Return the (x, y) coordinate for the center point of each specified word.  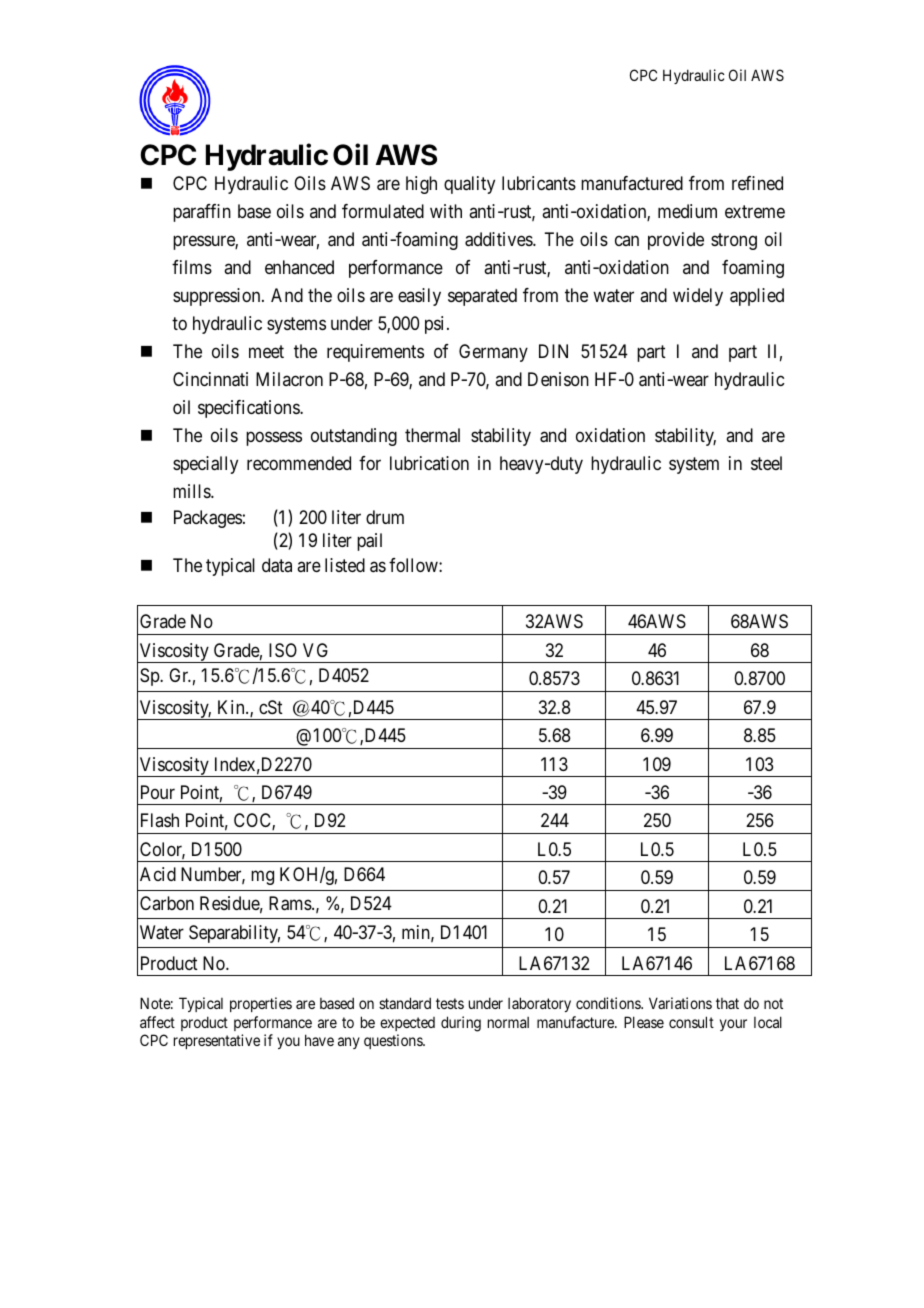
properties (261, 1004)
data (277, 565)
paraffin (202, 213)
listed (345, 565)
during (461, 1024)
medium (687, 211)
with (446, 211)
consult (691, 1022)
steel (766, 463)
